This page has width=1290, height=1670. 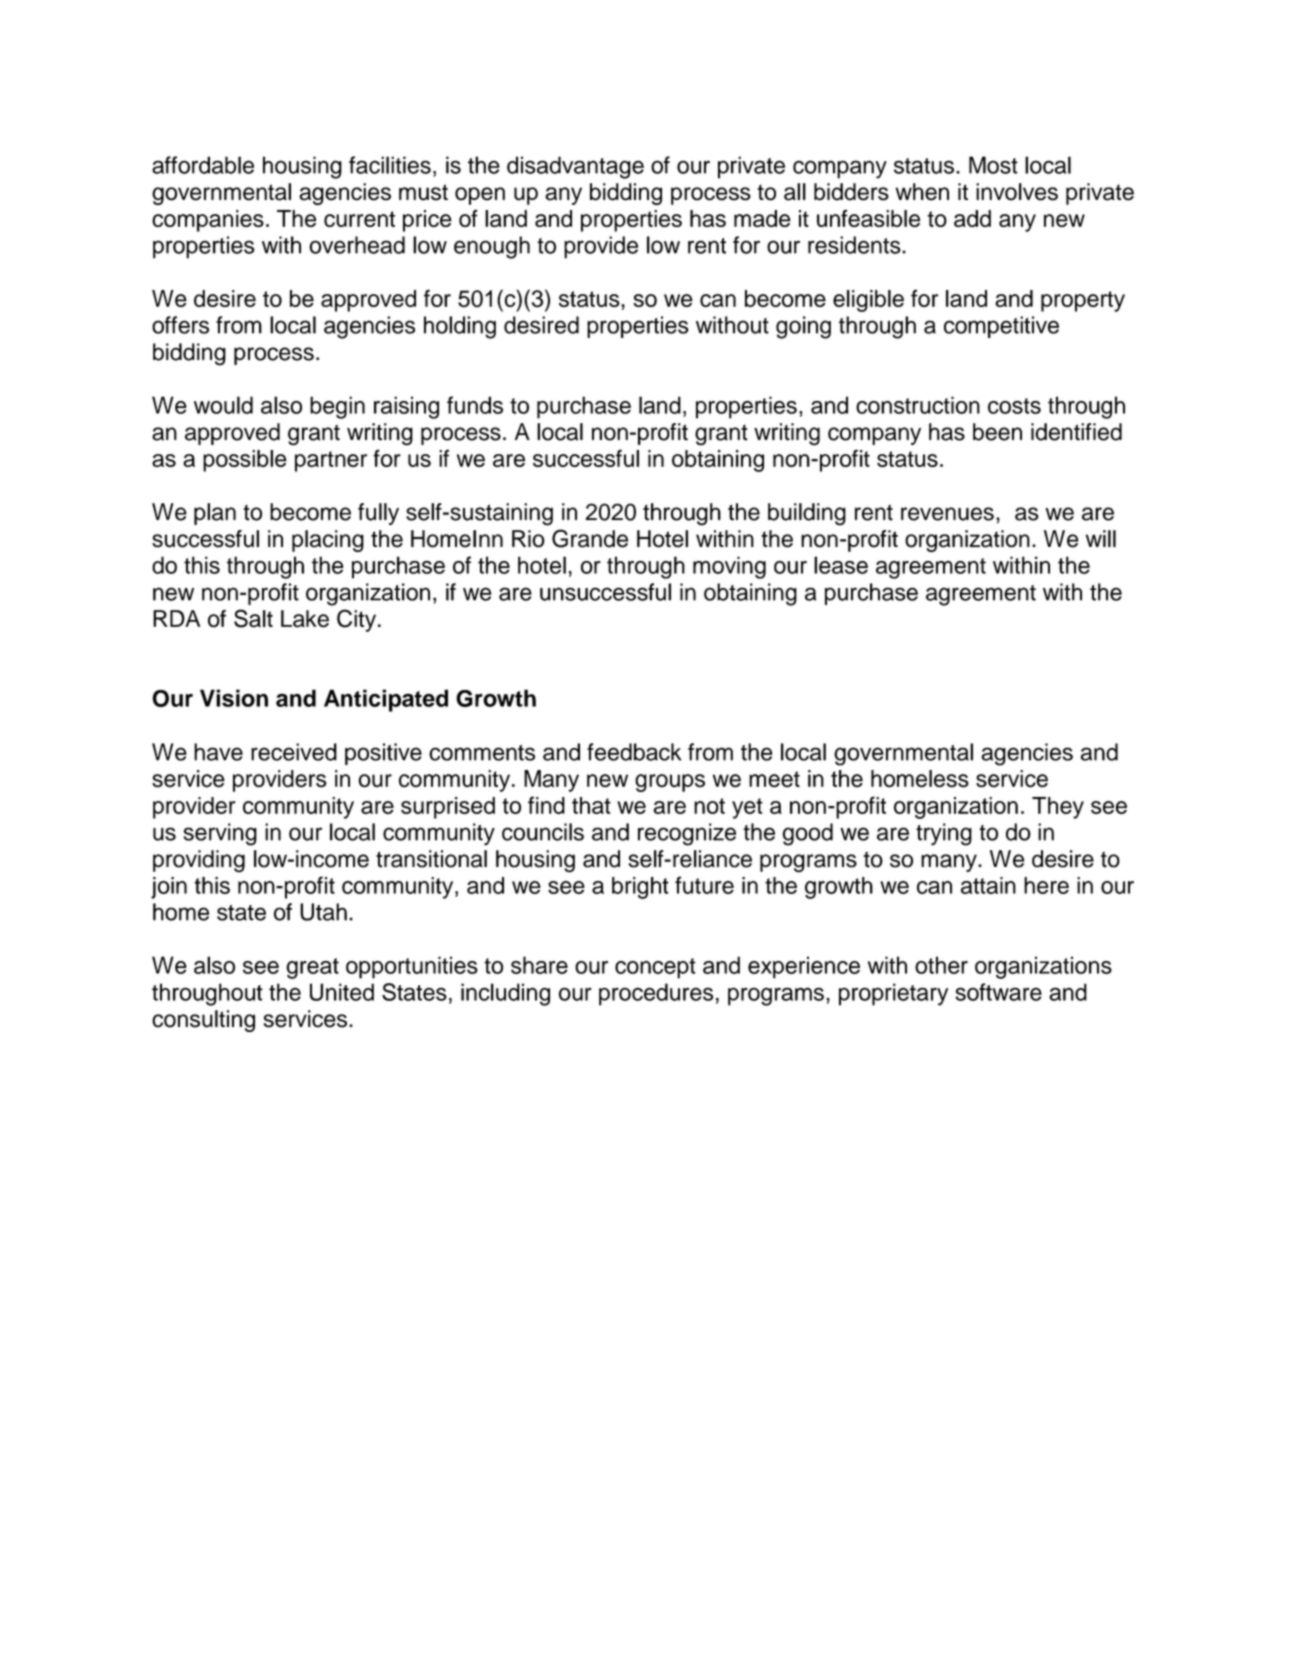 I want to click on involves, so click(x=1017, y=192).
